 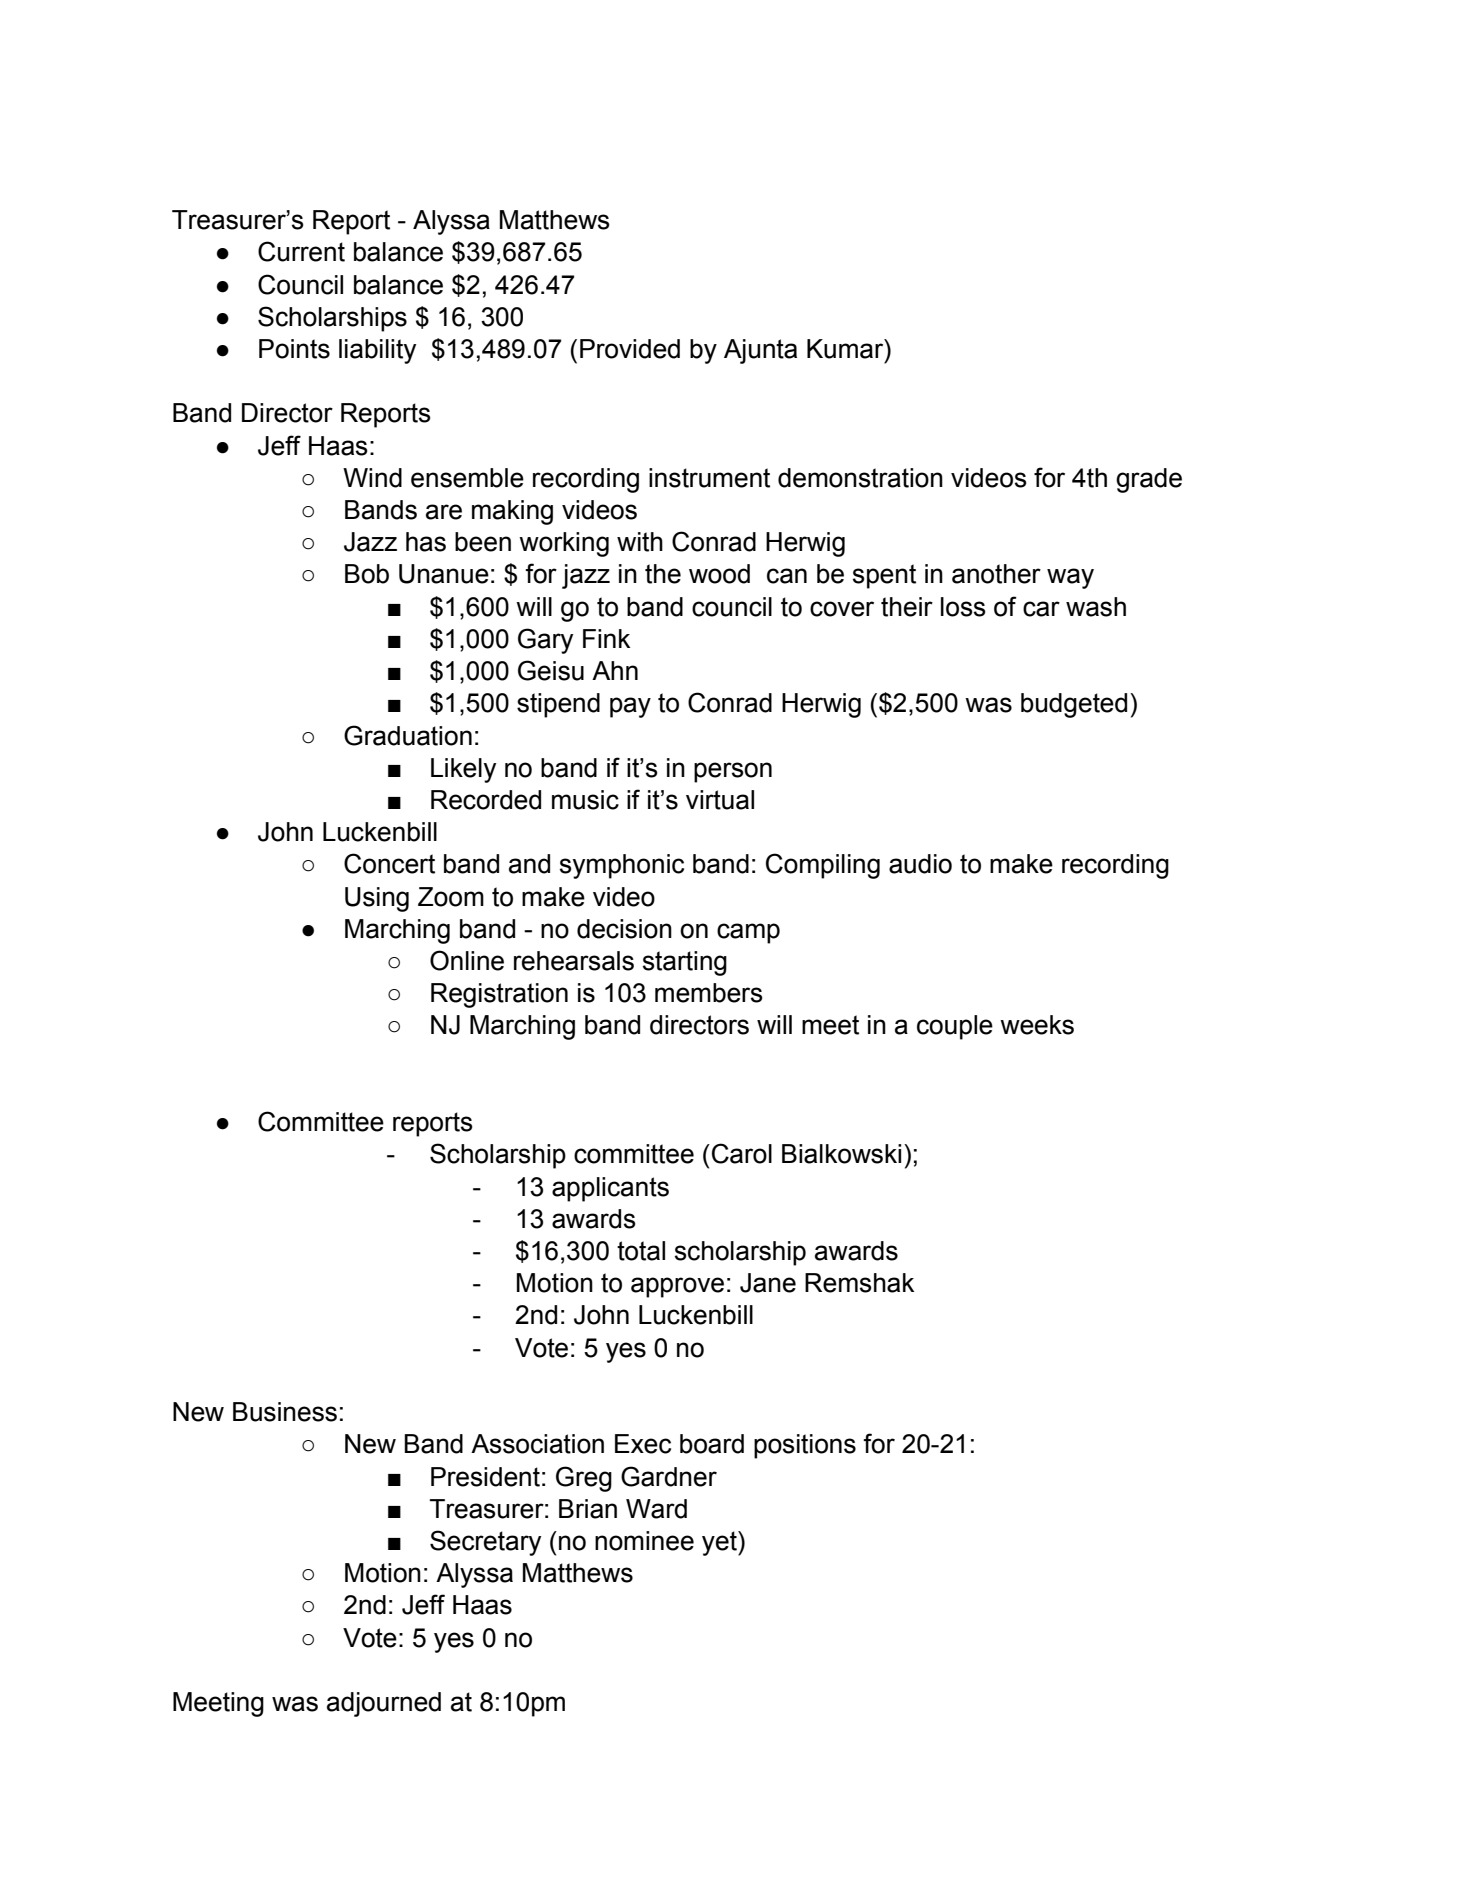 What do you see at coordinates (742, 1153) in the document?
I see `Carol` at bounding box center [742, 1153].
